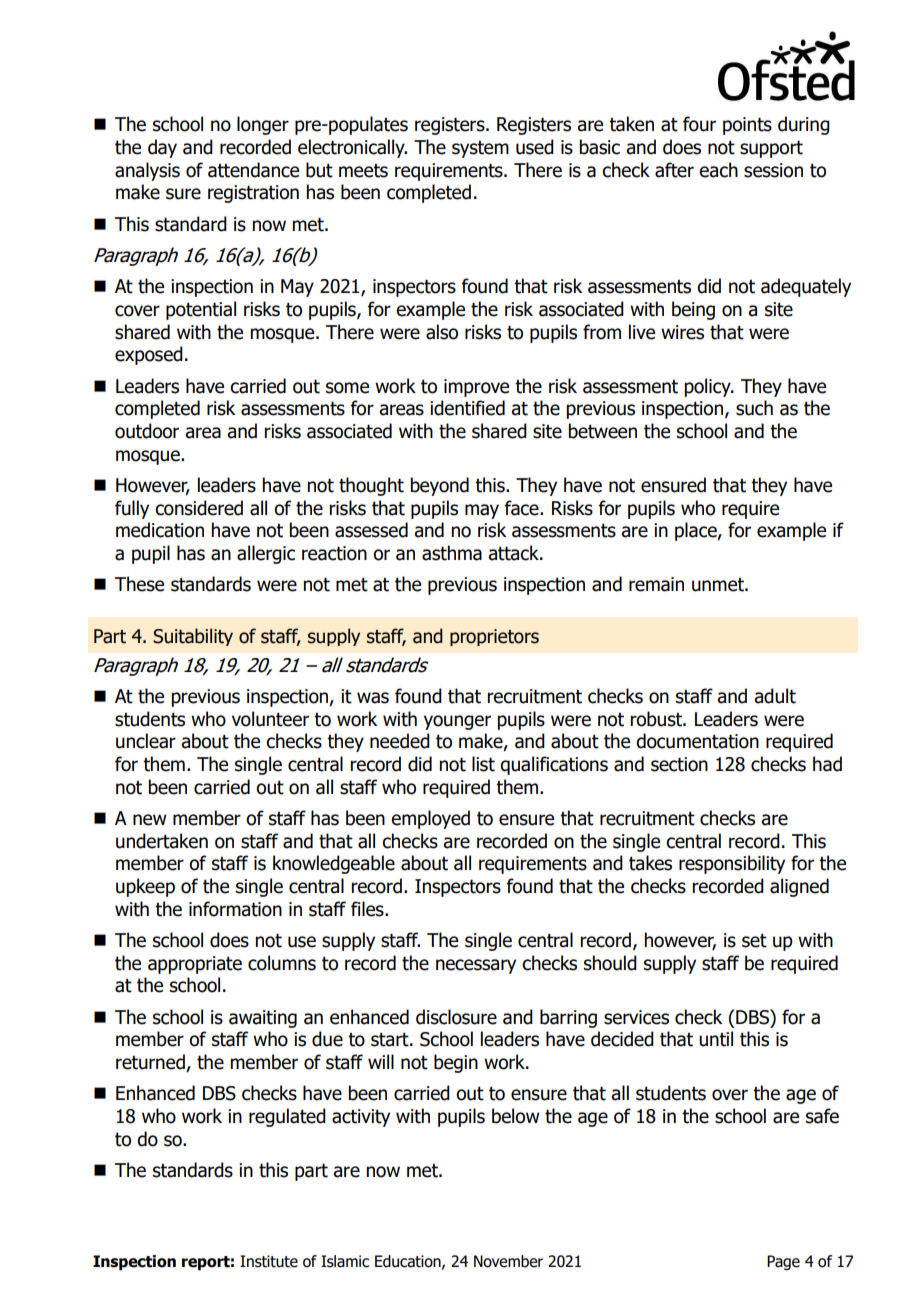 This page has width=924, height=1310. Describe the element at coordinates (775, 696) in the page. I see `adult` at that location.
